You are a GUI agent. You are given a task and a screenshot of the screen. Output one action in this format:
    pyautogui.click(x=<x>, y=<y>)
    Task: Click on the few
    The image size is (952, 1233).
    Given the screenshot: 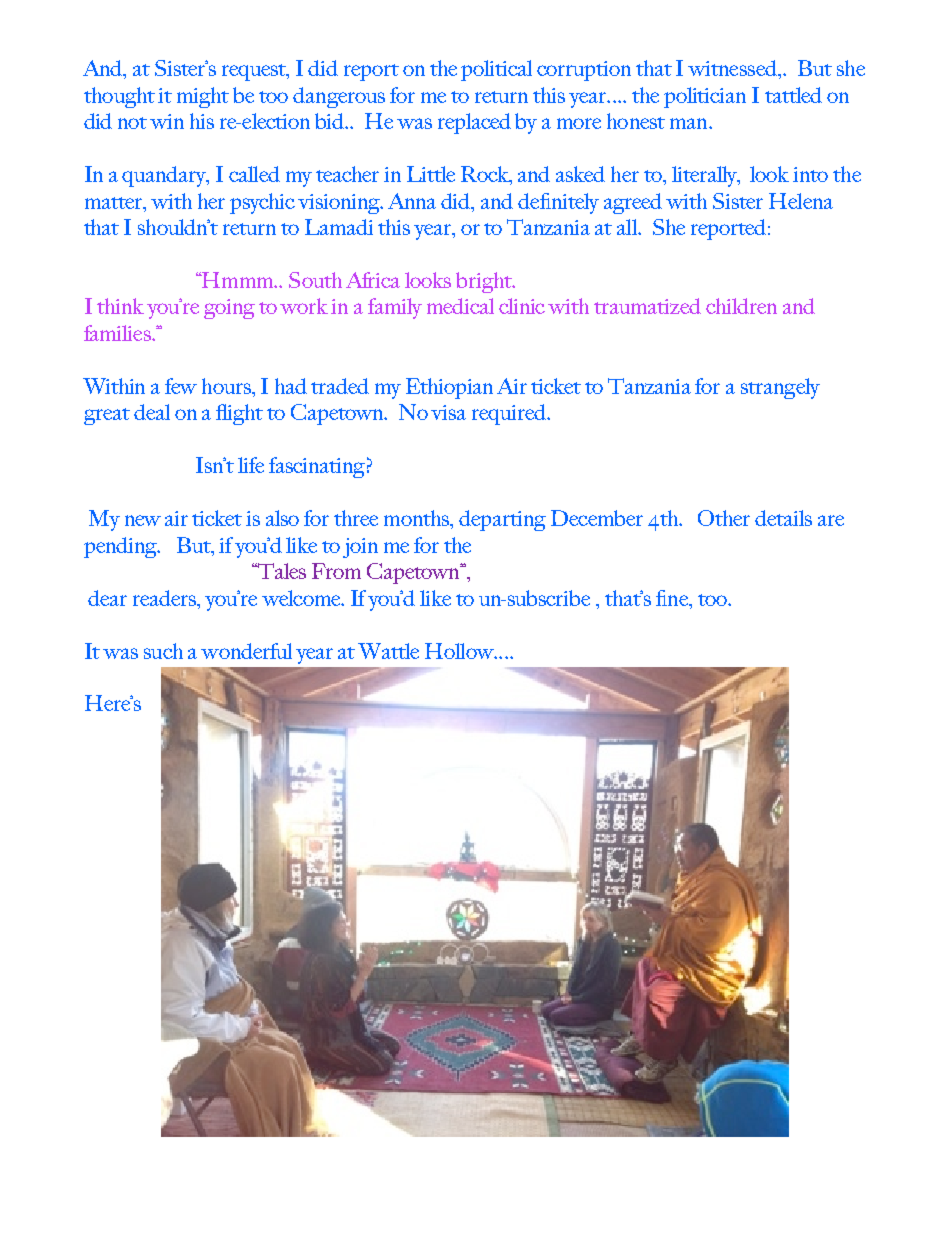 What is the action you would take?
    pyautogui.click(x=181, y=386)
